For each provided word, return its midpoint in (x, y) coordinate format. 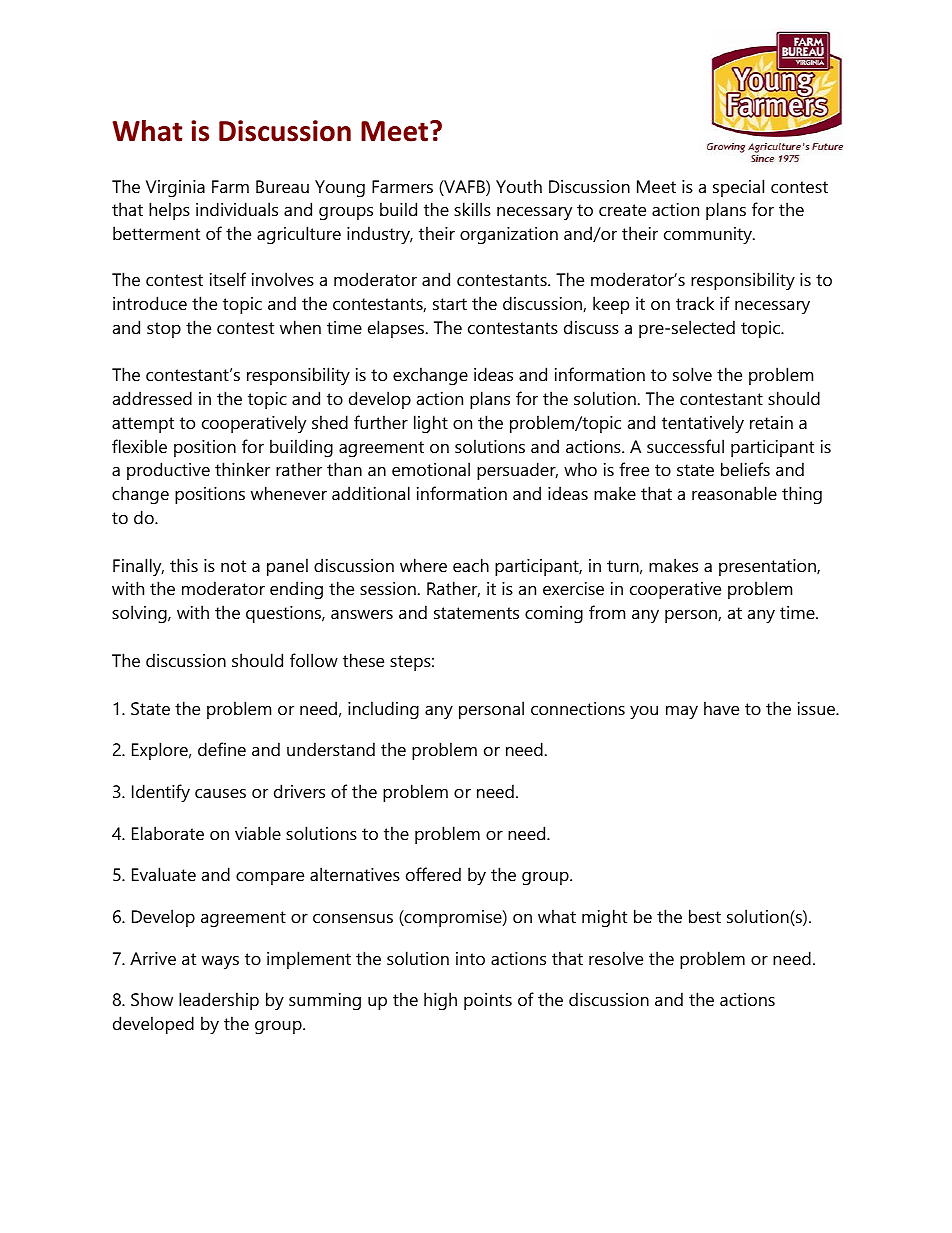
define (222, 749)
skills (472, 209)
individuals (237, 209)
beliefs (745, 469)
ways (220, 962)
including (383, 710)
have (721, 708)
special (738, 188)
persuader (517, 471)
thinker (242, 469)
